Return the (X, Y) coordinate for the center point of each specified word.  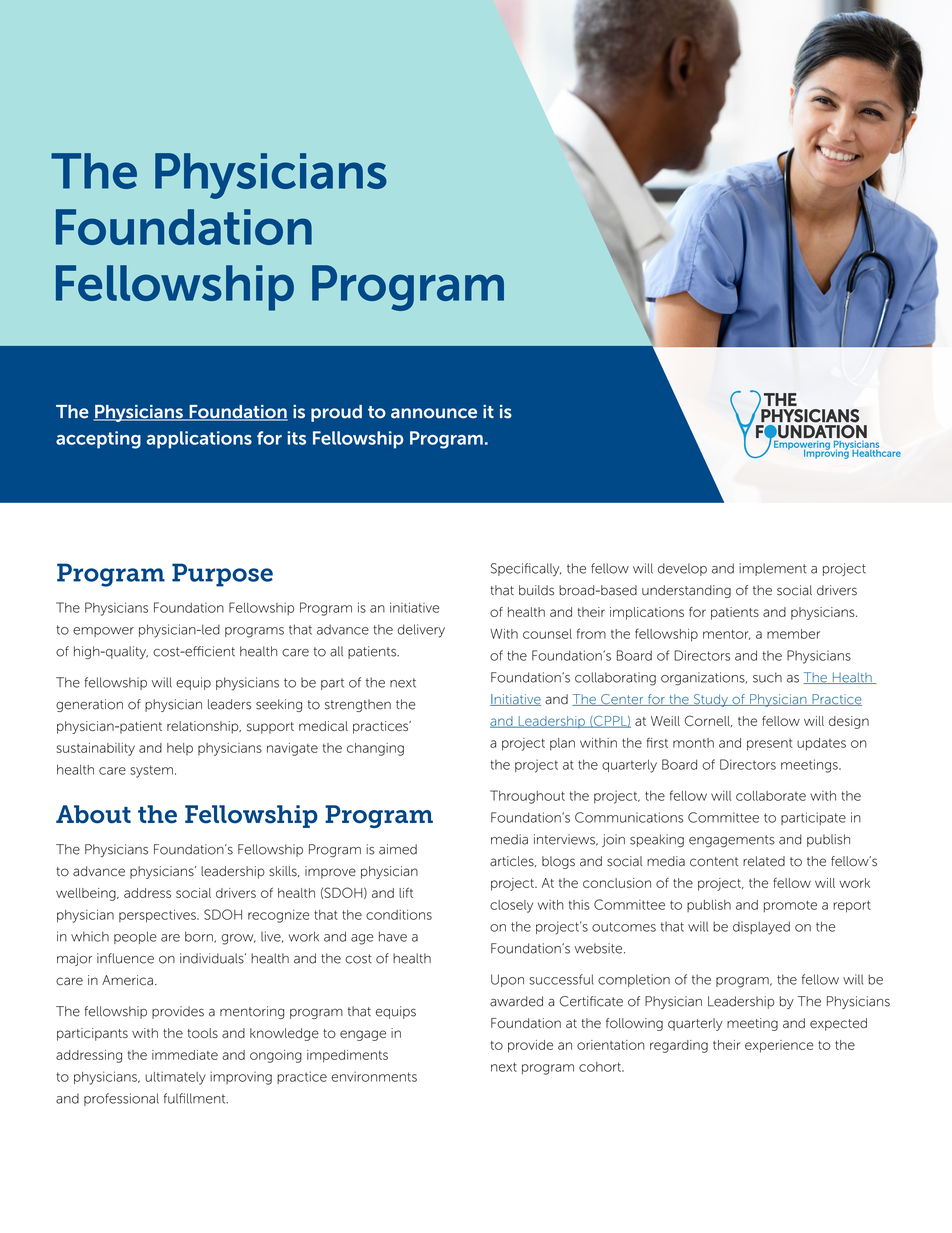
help (180, 749)
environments (374, 1076)
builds (536, 590)
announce (434, 413)
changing (375, 749)
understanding (686, 591)
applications (199, 440)
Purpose (222, 575)
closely (511, 906)
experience (779, 1046)
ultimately (175, 1078)
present (770, 745)
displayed (761, 928)
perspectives (158, 915)
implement (772, 569)
